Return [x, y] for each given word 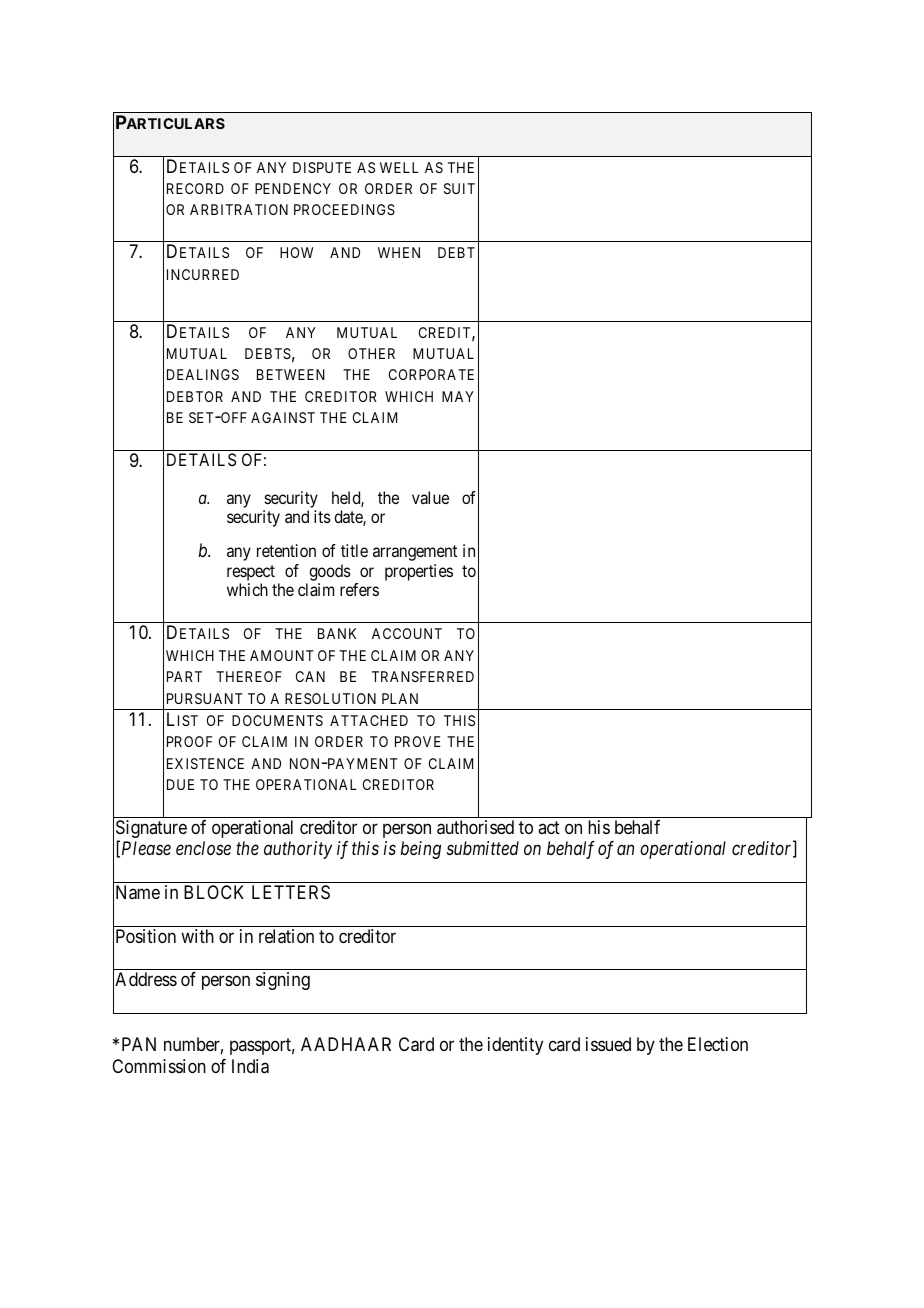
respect [251, 573]
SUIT [459, 188]
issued [608, 1044]
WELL [399, 167]
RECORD [195, 188]
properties [419, 572]
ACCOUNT [407, 633]
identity [515, 1046]
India [250, 1066]
